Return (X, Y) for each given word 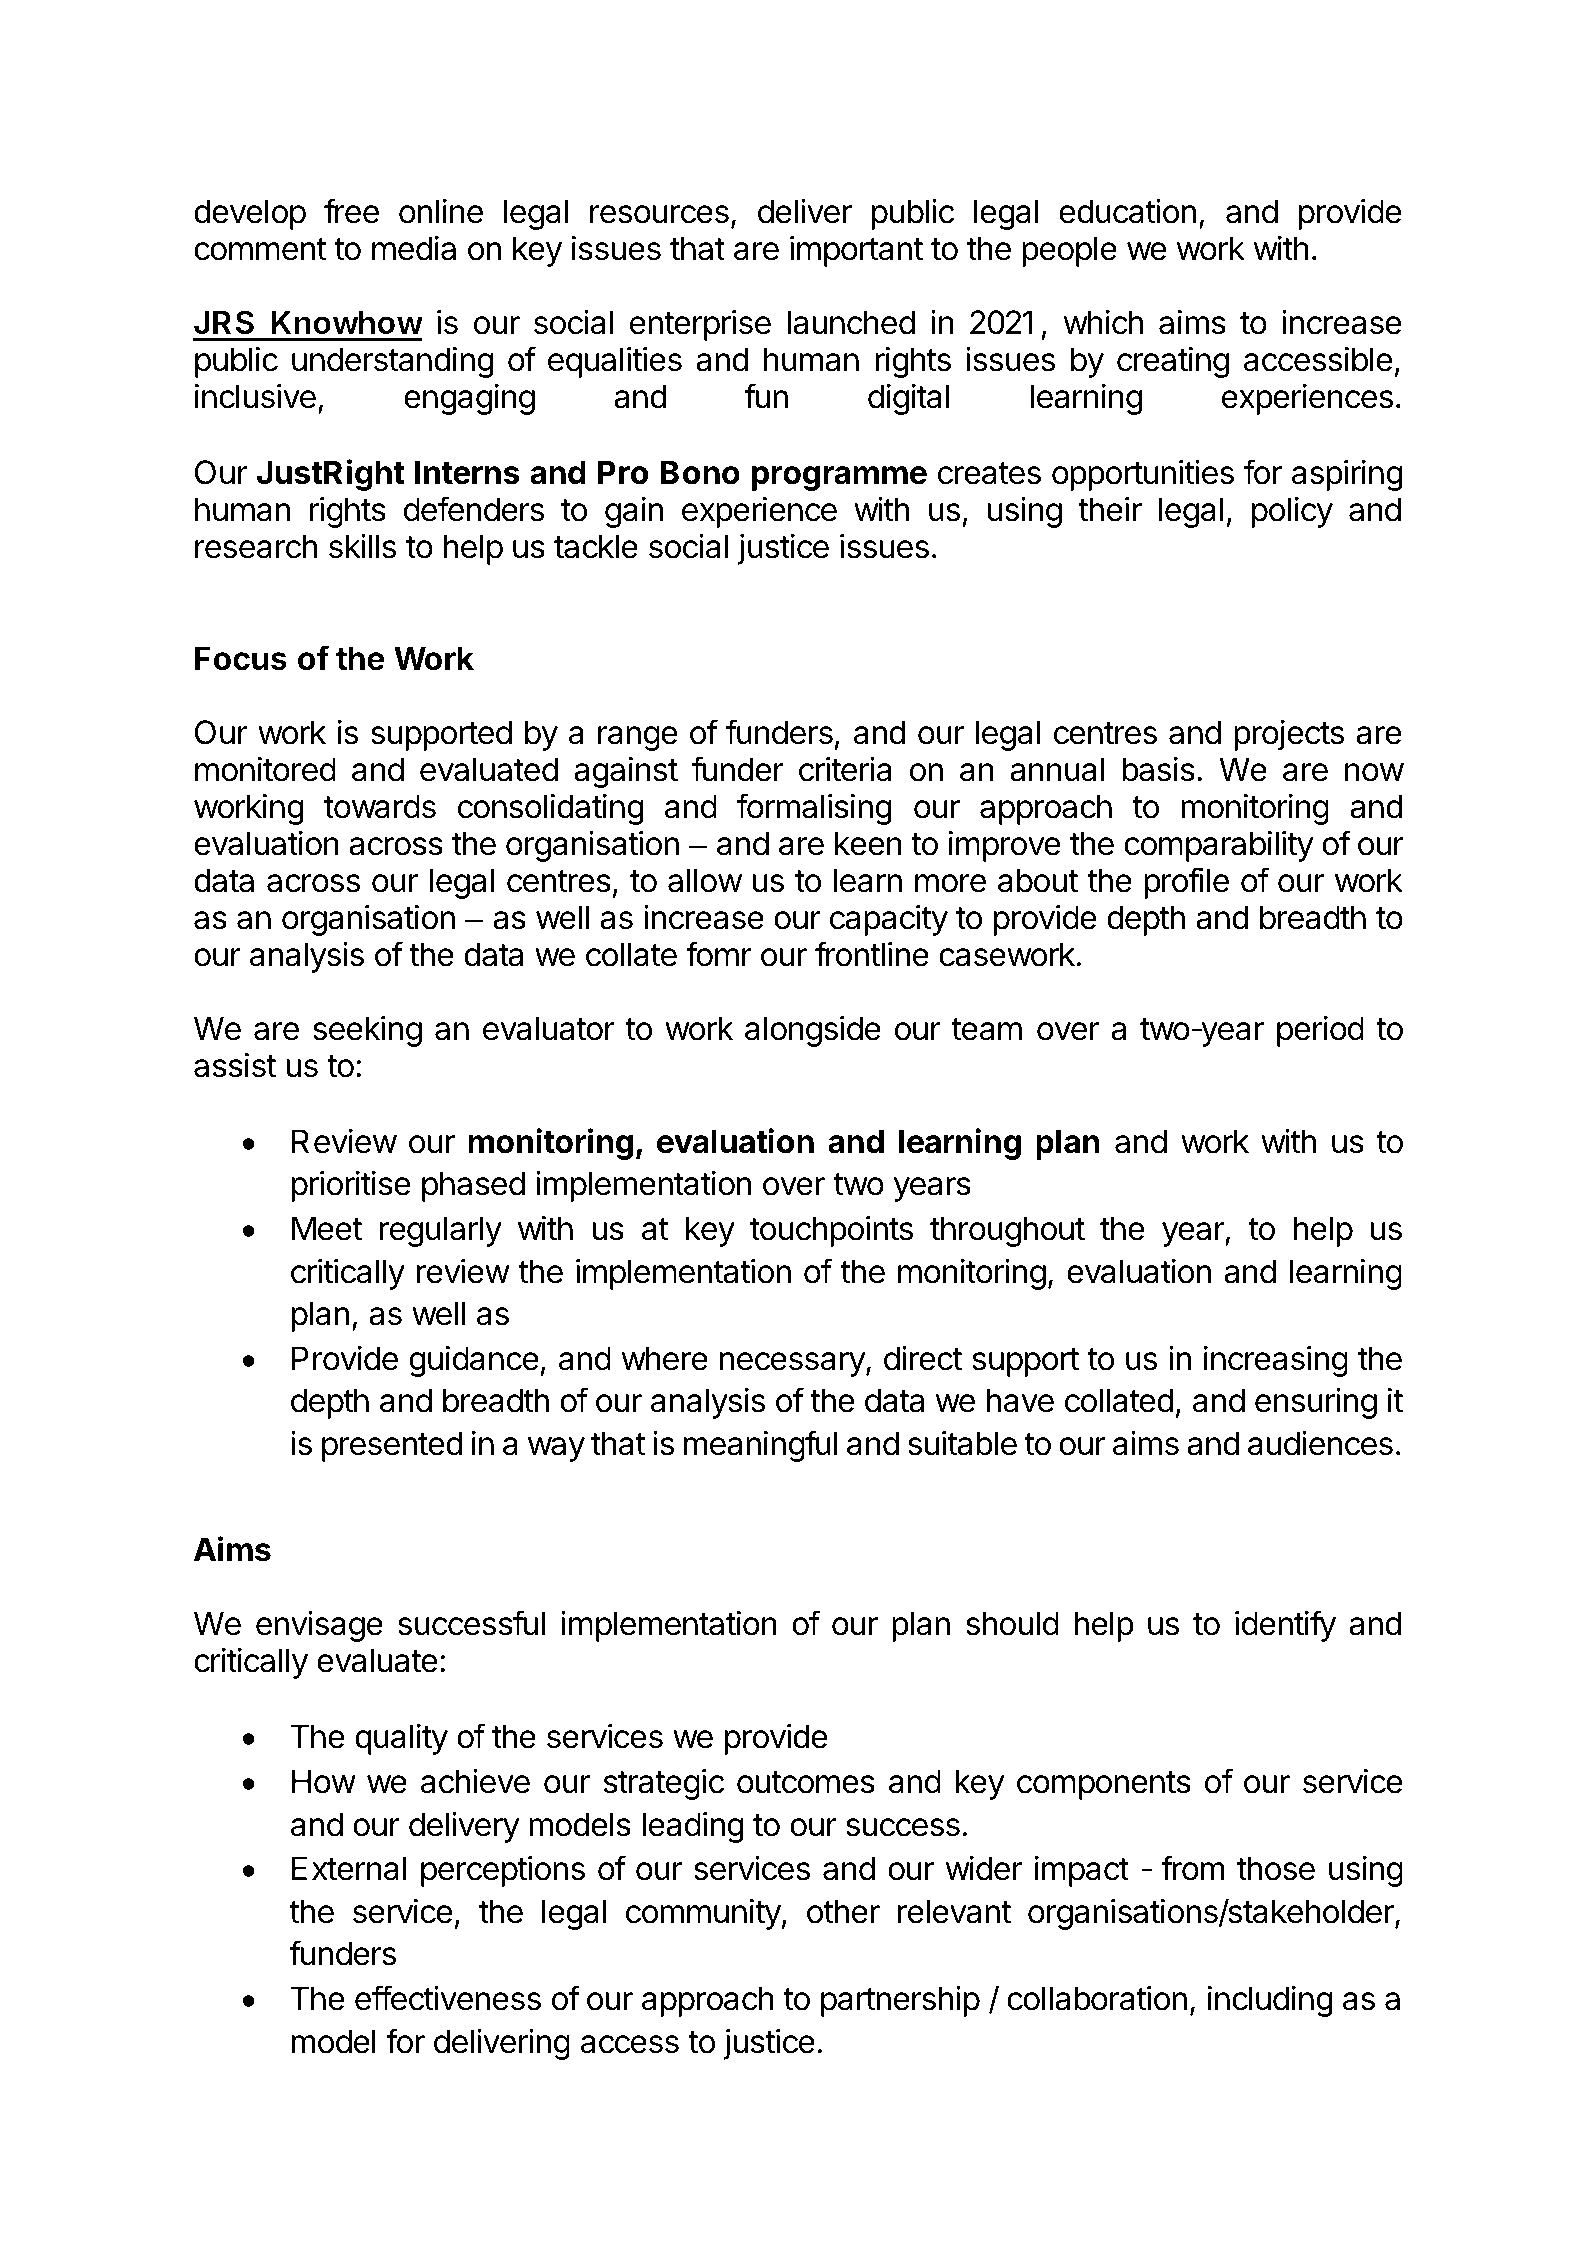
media (414, 248)
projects (1289, 735)
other (843, 1911)
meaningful (761, 1446)
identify (1285, 1626)
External (349, 1868)
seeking (367, 1031)
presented (392, 1446)
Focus (241, 658)
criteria (845, 769)
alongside (813, 1031)
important (856, 251)
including (1270, 2001)
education (1127, 211)
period (1320, 1031)
